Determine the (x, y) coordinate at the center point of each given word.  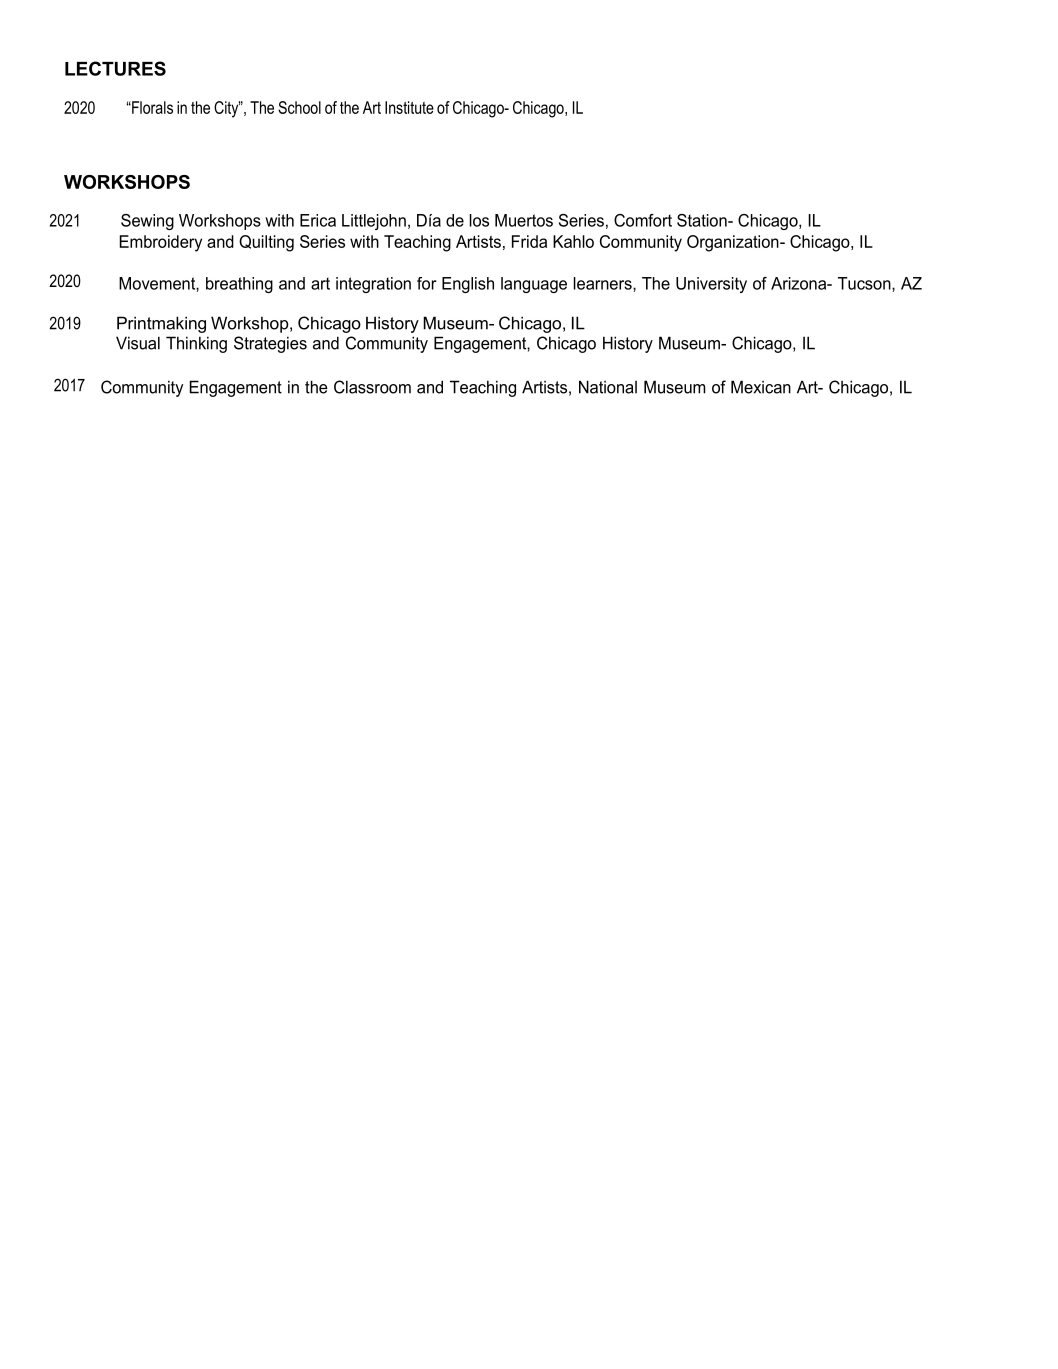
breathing (239, 285)
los (479, 220)
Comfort (643, 220)
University (711, 285)
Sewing (147, 222)
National (608, 387)
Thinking (196, 344)
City (227, 109)
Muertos (524, 220)
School (299, 107)
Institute (409, 107)
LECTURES (115, 68)
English (468, 285)
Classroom (372, 387)
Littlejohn (374, 222)
